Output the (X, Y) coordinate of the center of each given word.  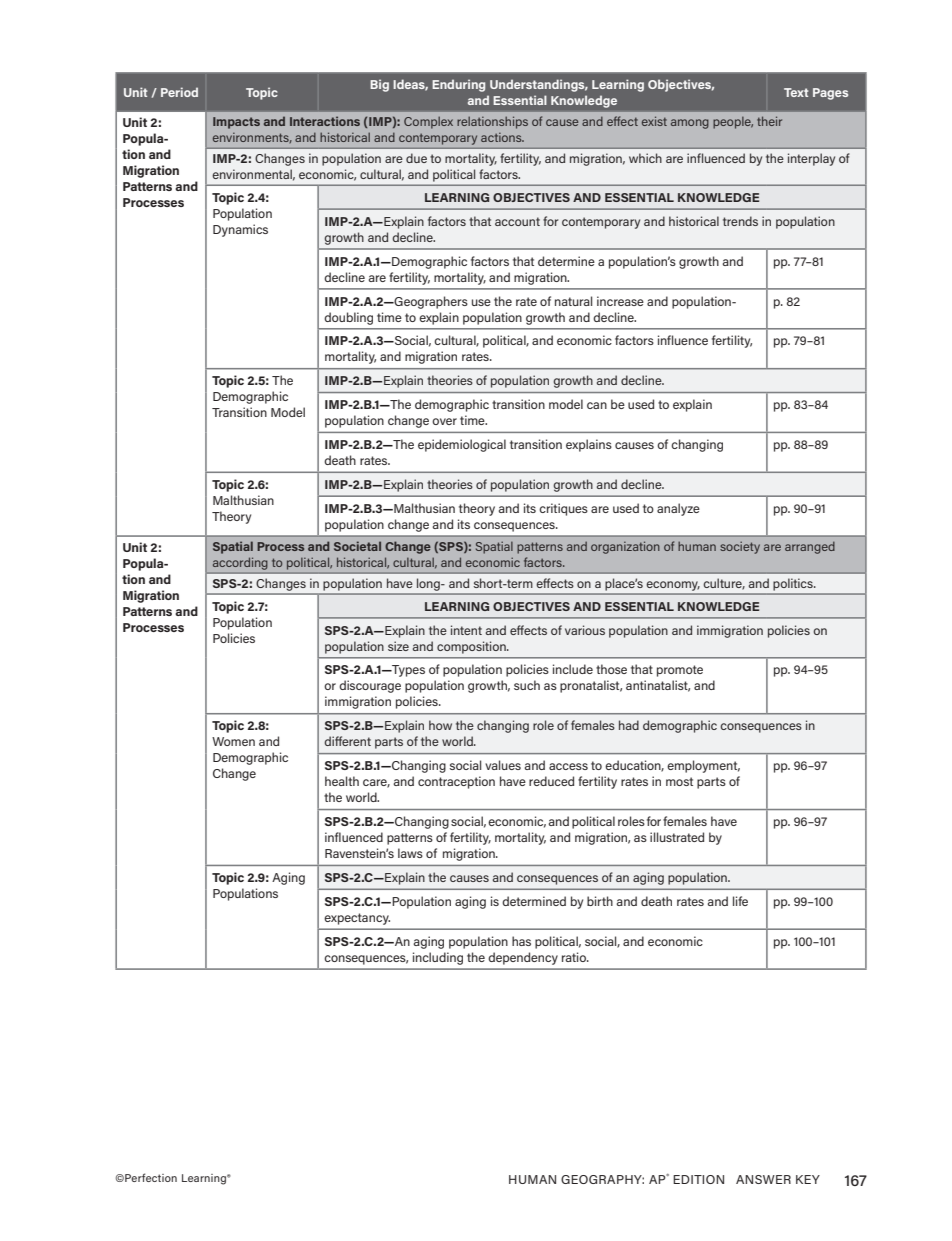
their (769, 121)
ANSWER (763, 1179)
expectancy (357, 919)
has (521, 941)
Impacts (236, 123)
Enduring (458, 85)
